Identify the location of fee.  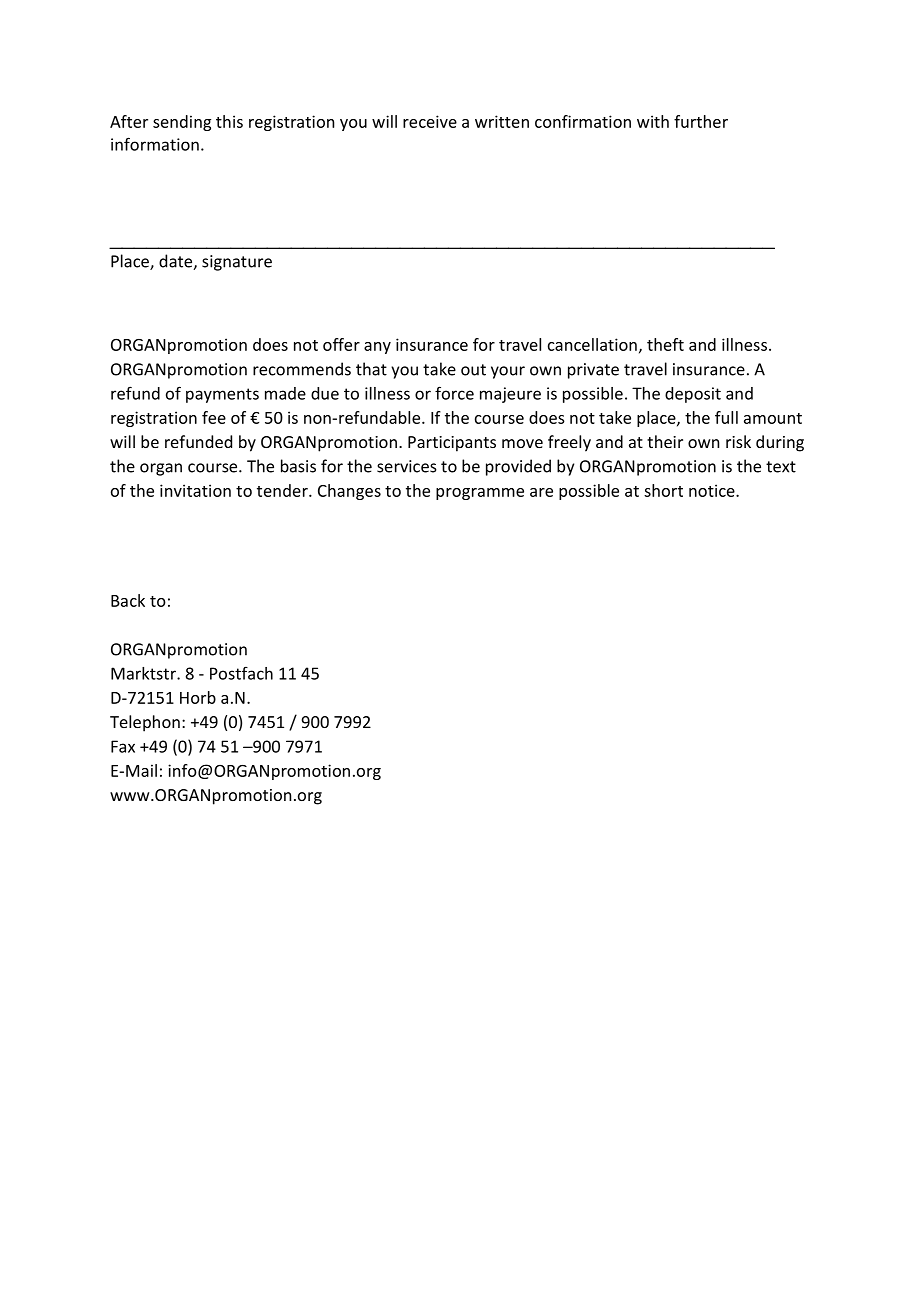
(214, 417).
